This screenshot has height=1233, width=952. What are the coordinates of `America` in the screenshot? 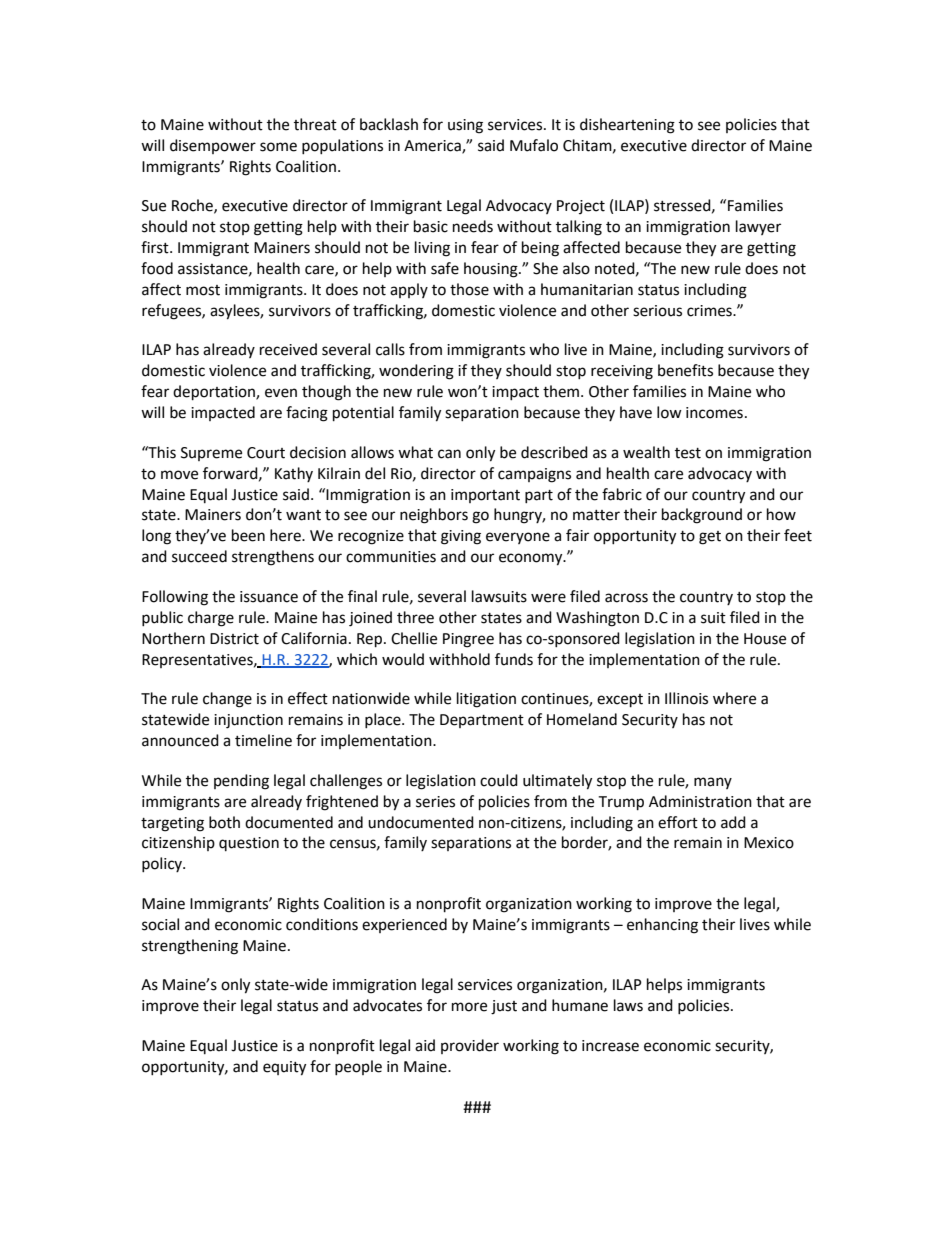 It's located at (433, 147).
